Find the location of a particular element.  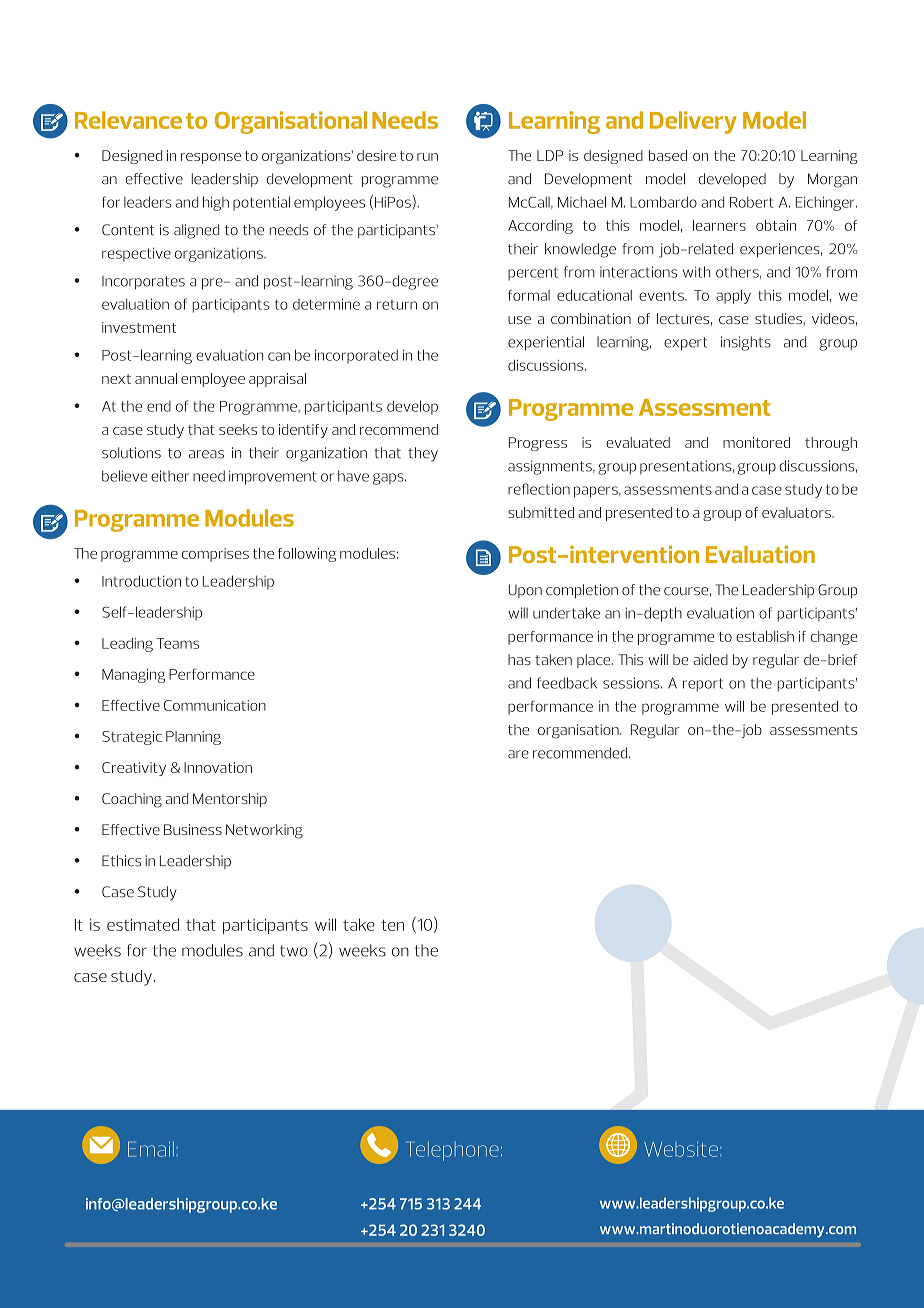

response is located at coordinates (211, 158).
